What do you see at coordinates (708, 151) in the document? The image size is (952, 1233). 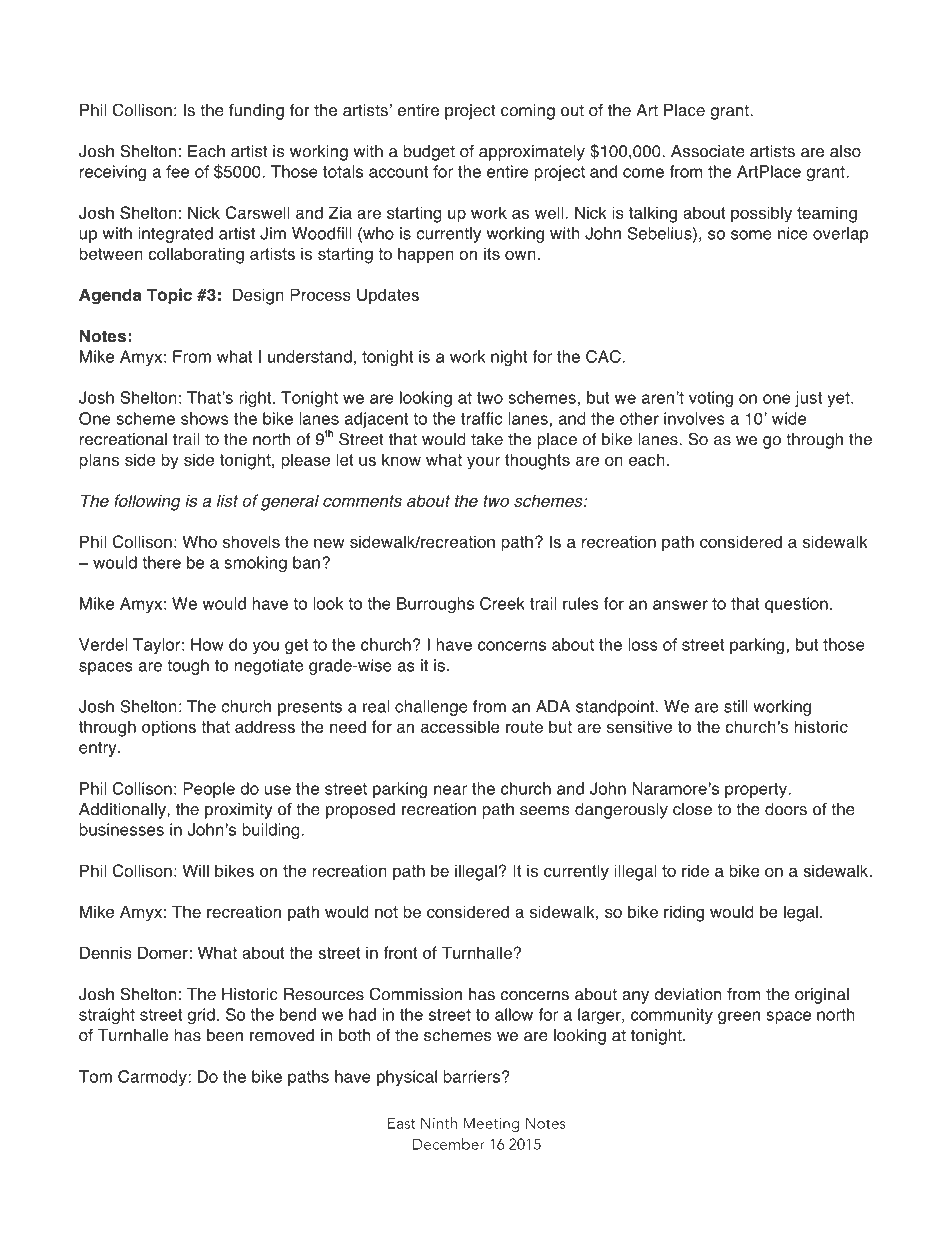 I see `Associate` at bounding box center [708, 151].
